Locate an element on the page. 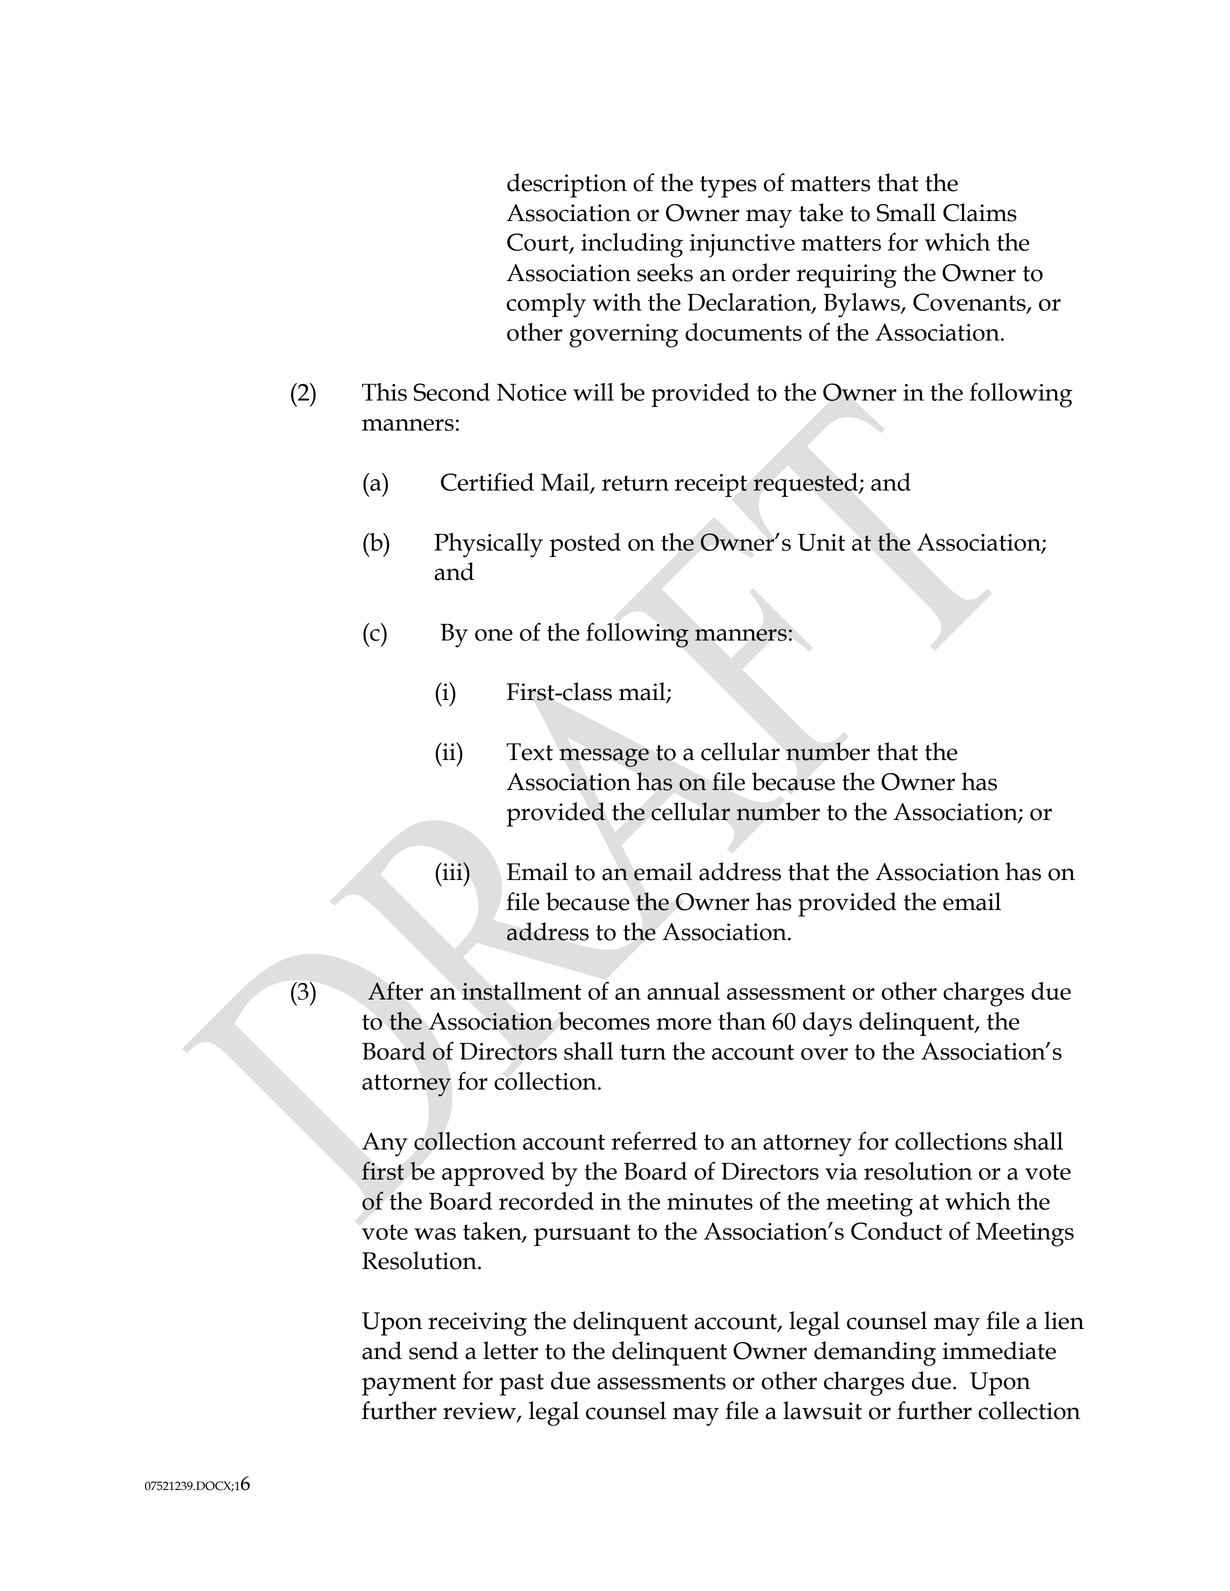 This image has height=1591, width=1230. description is located at coordinates (567, 185).
